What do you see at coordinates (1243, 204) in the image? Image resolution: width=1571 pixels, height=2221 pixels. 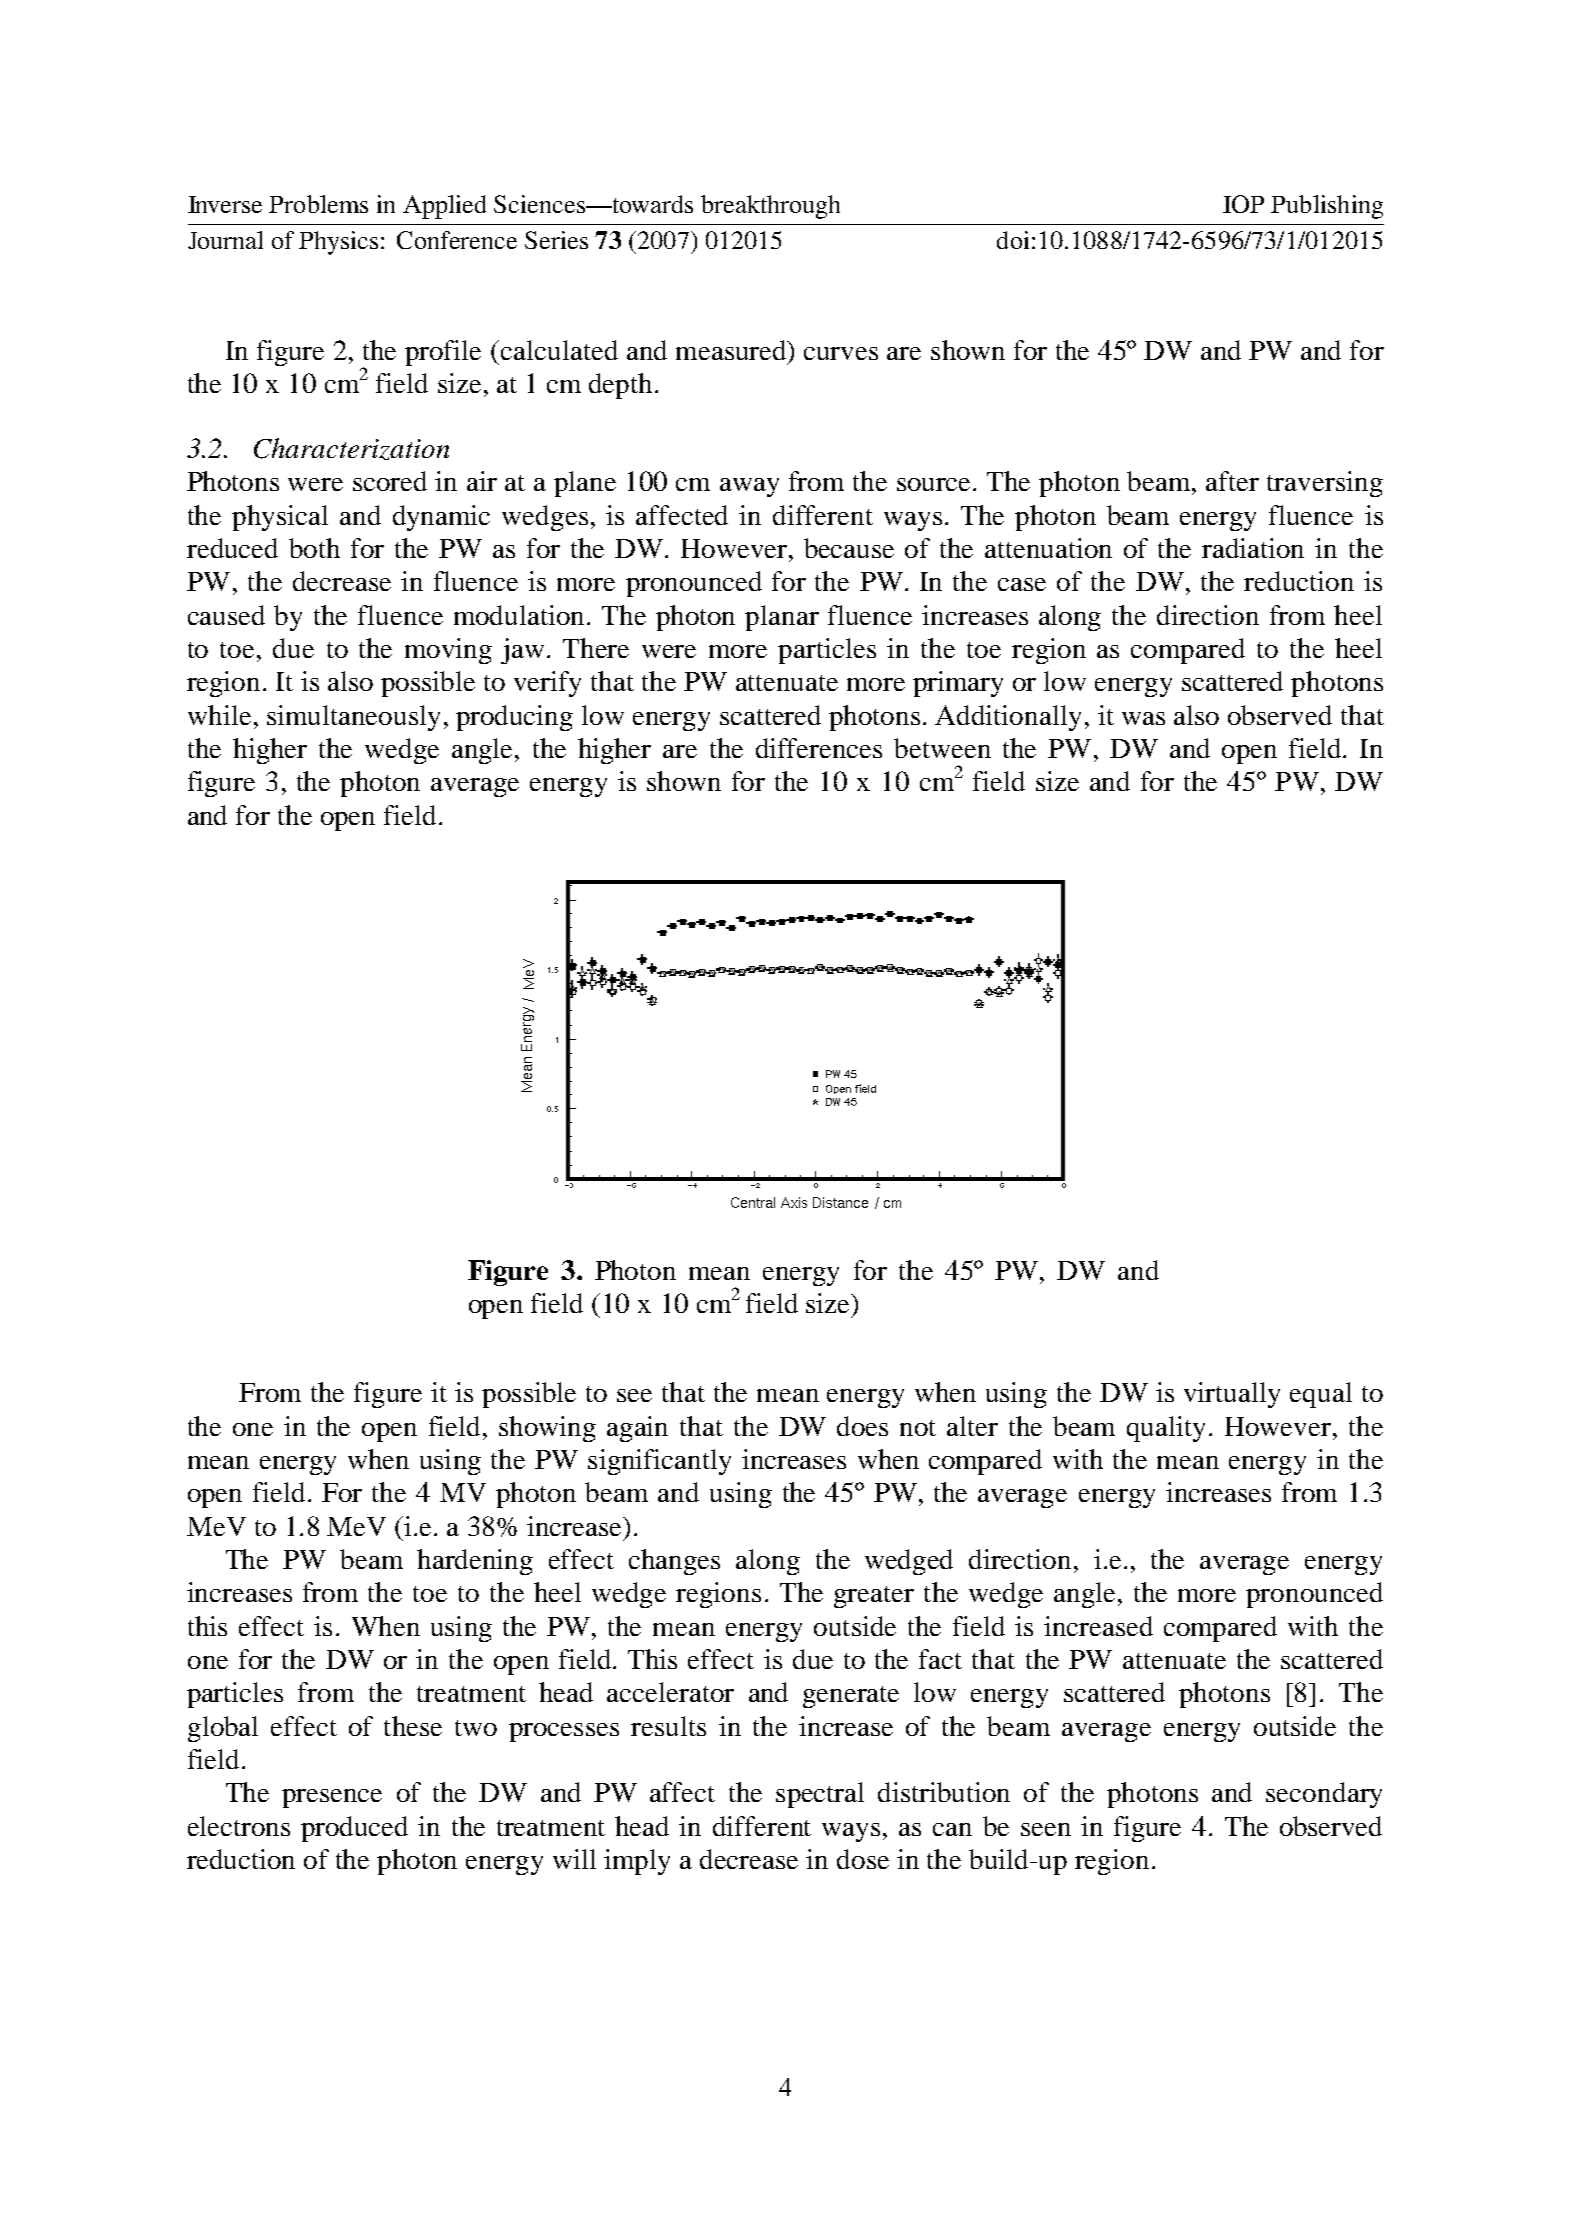 I see `IOP` at bounding box center [1243, 204].
